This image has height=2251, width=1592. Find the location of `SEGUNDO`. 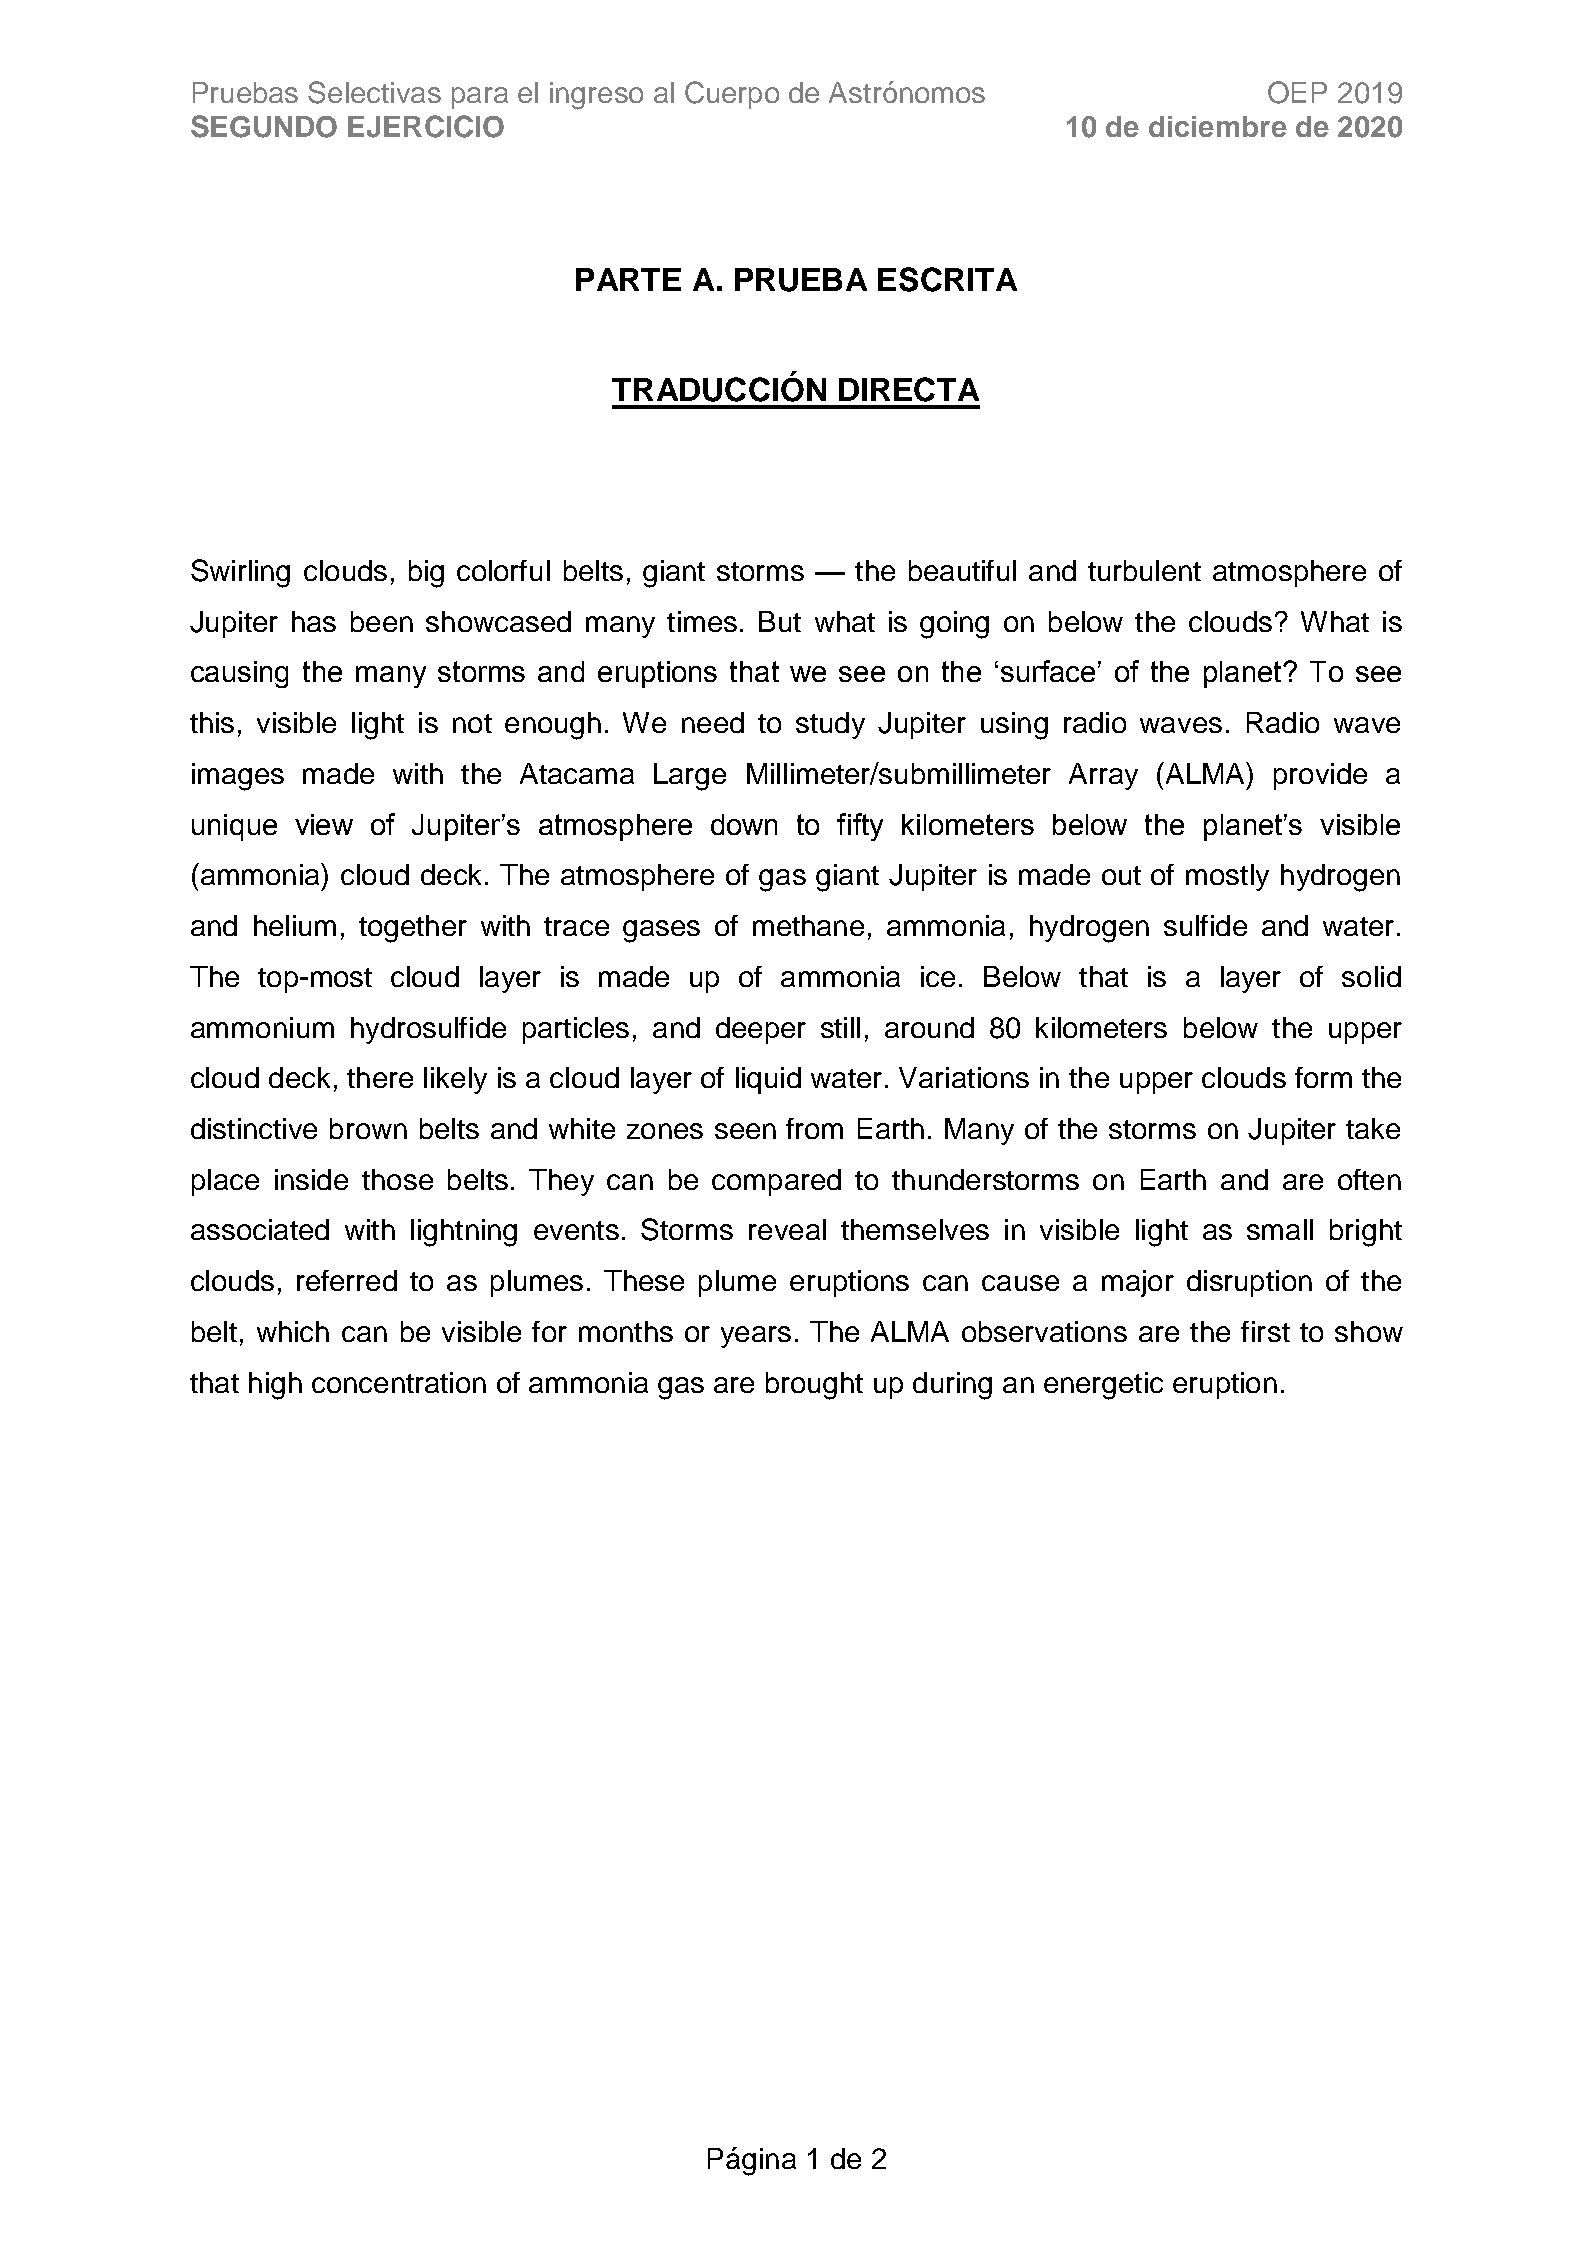

SEGUNDO is located at coordinates (264, 126).
